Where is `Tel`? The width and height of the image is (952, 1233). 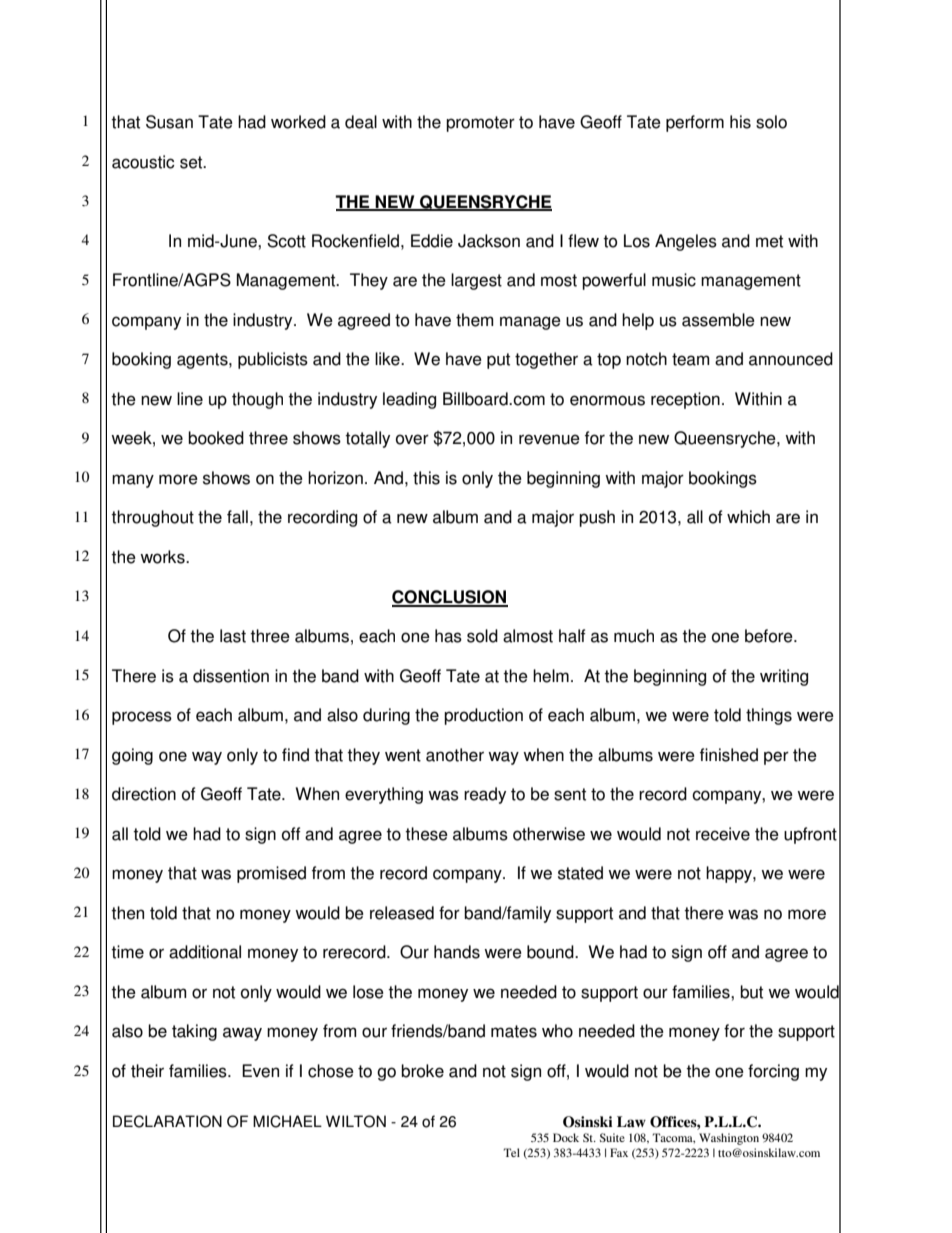
Tel is located at coordinates (511, 1152).
